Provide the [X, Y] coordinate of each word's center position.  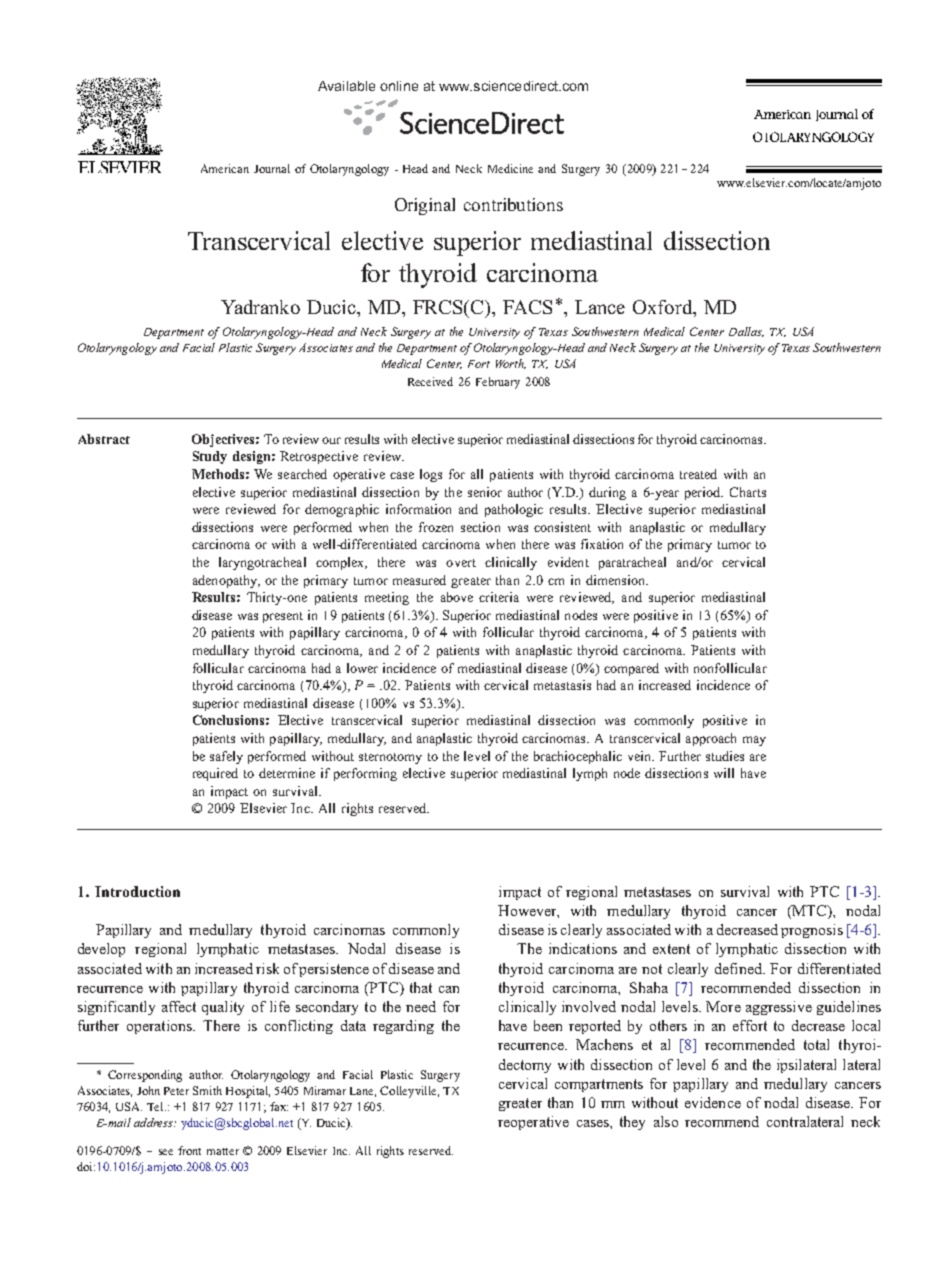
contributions [513, 204]
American [225, 168]
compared [631, 669]
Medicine [510, 168]
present [283, 617]
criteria [499, 597]
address [154, 1122]
